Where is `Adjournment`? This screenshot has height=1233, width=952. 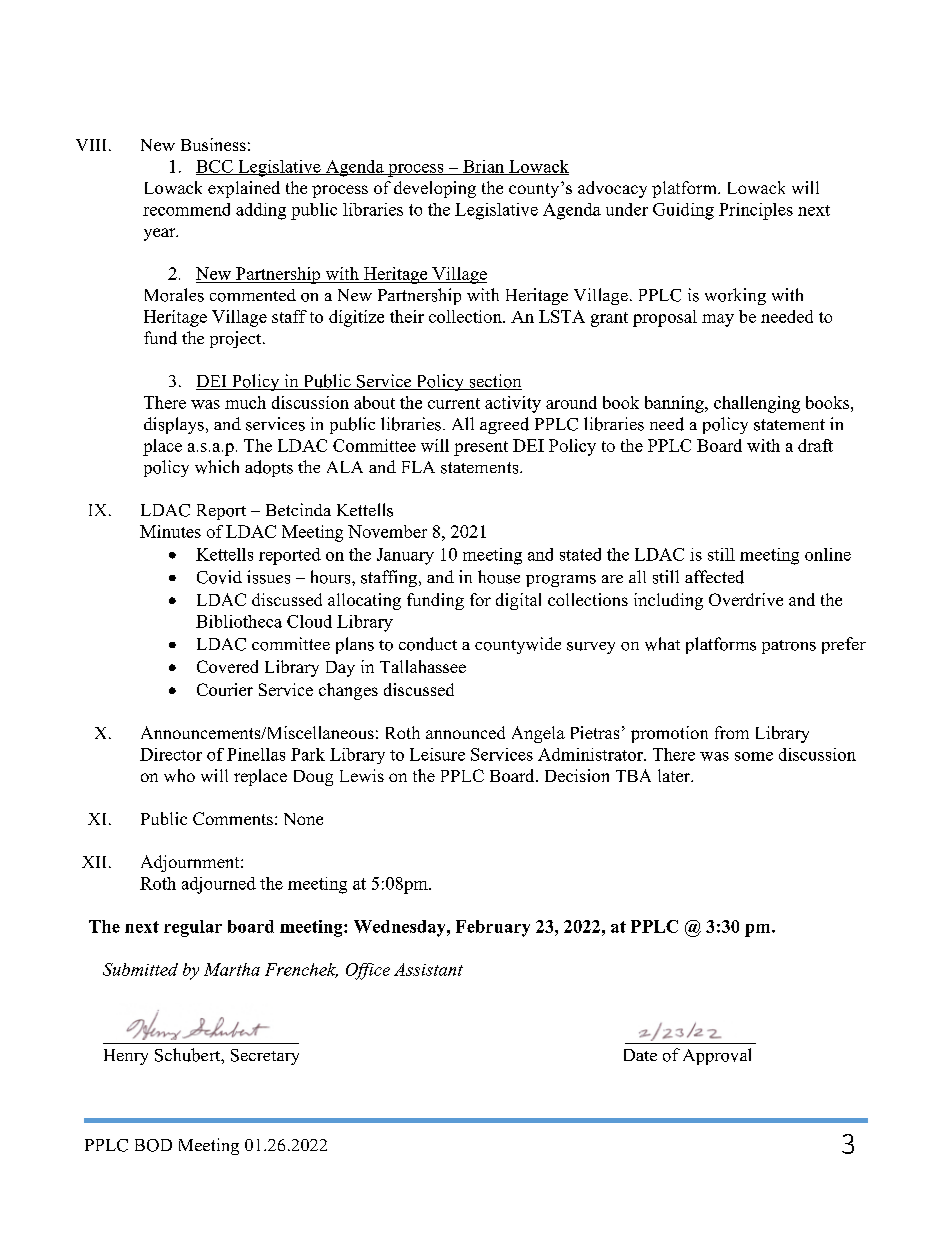
Adjournment is located at coordinates (191, 863).
